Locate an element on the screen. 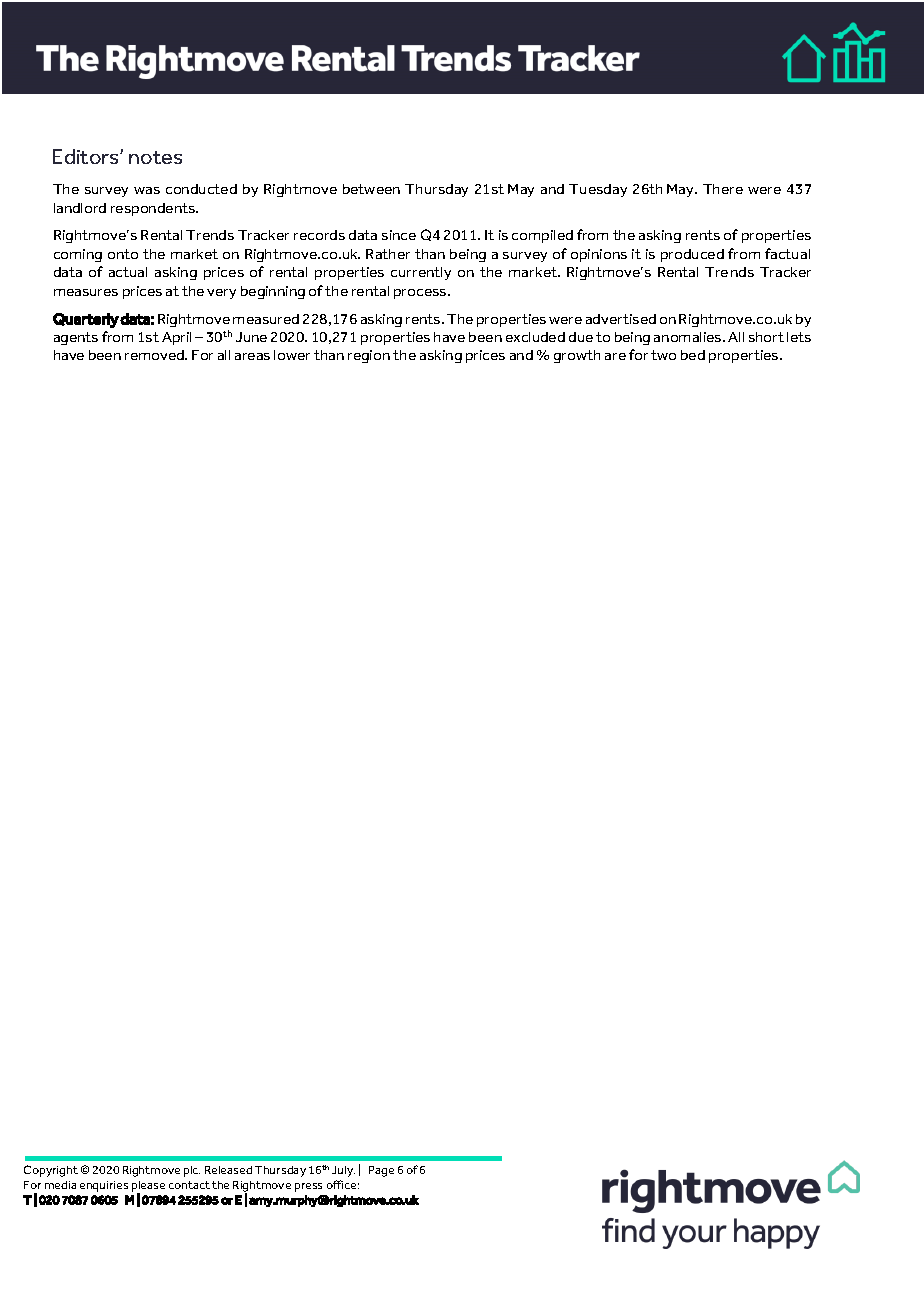  bed is located at coordinates (693, 355).
